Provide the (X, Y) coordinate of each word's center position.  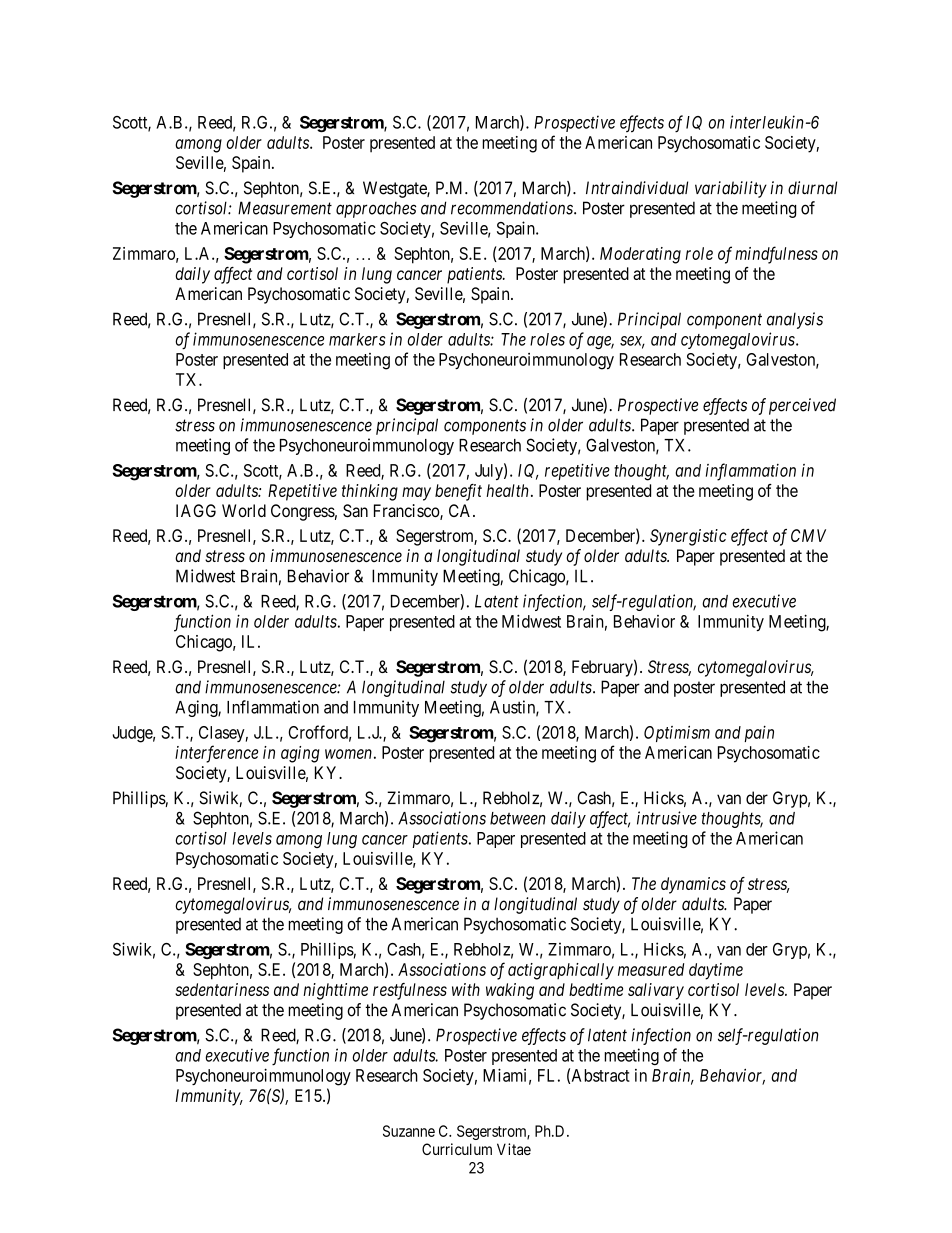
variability (731, 189)
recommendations (513, 208)
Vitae (514, 1149)
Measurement (285, 208)
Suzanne (409, 1131)
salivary (656, 991)
